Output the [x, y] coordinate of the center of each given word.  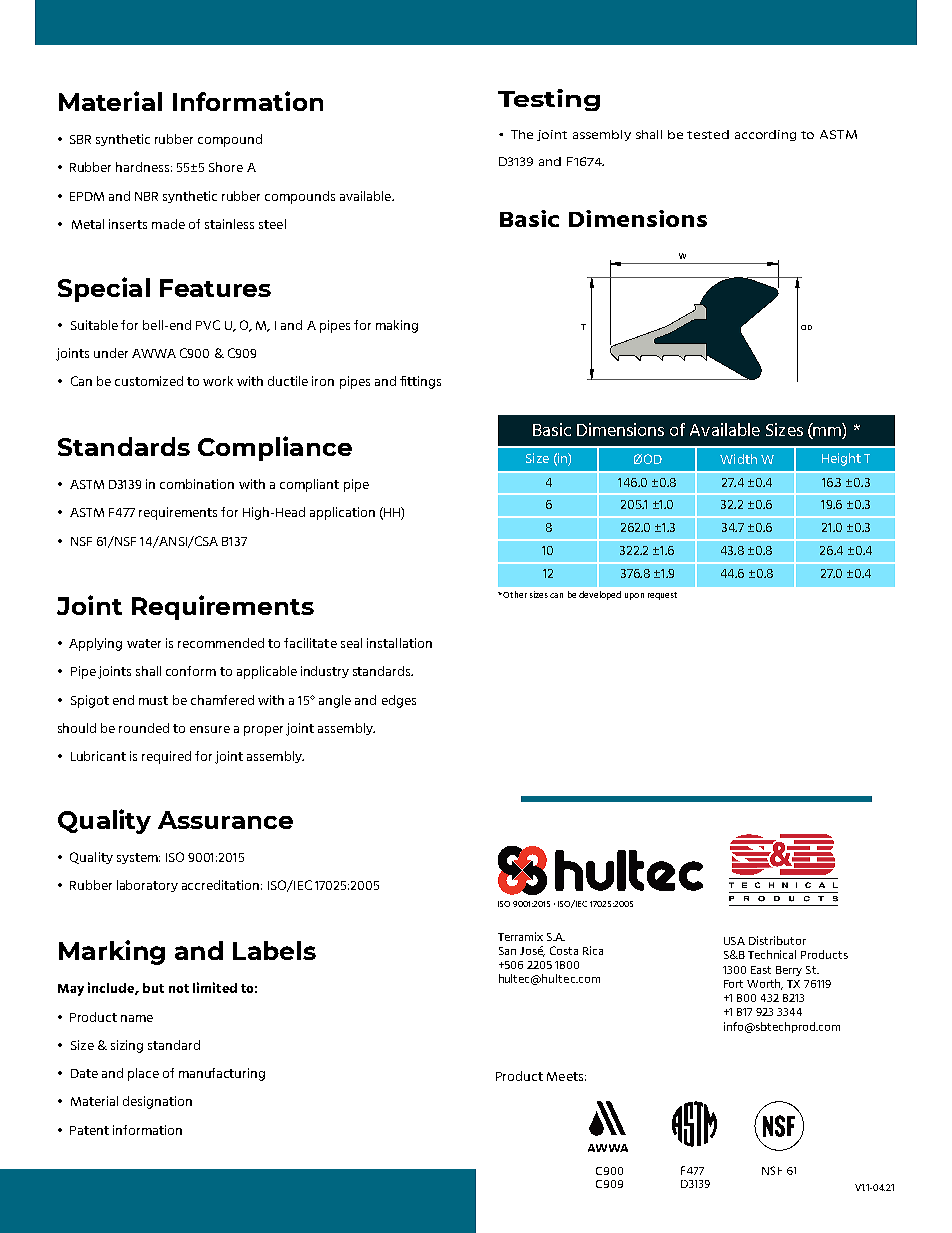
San [507, 951]
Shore [226, 167]
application [342, 513]
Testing [549, 100]
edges [399, 701]
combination [197, 484]
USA [734, 941]
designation [157, 1102]
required [166, 757]
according [765, 135]
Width [738, 459]
